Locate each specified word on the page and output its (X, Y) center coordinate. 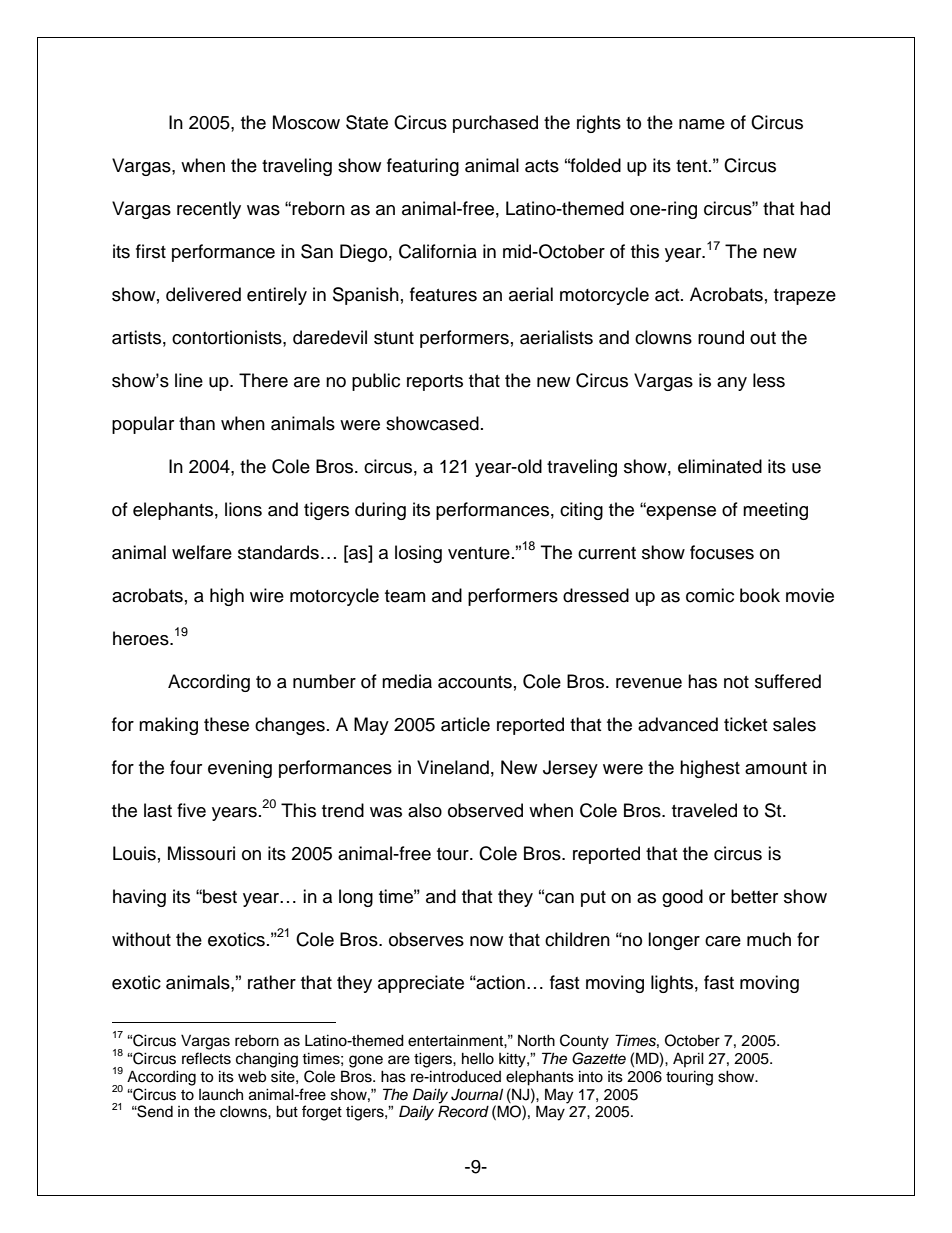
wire (267, 595)
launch (221, 1095)
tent (693, 166)
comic (710, 595)
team (405, 596)
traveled (704, 810)
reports (435, 383)
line (189, 380)
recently (209, 210)
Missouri (201, 853)
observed (485, 810)
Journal (477, 1094)
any (732, 384)
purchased (495, 124)
